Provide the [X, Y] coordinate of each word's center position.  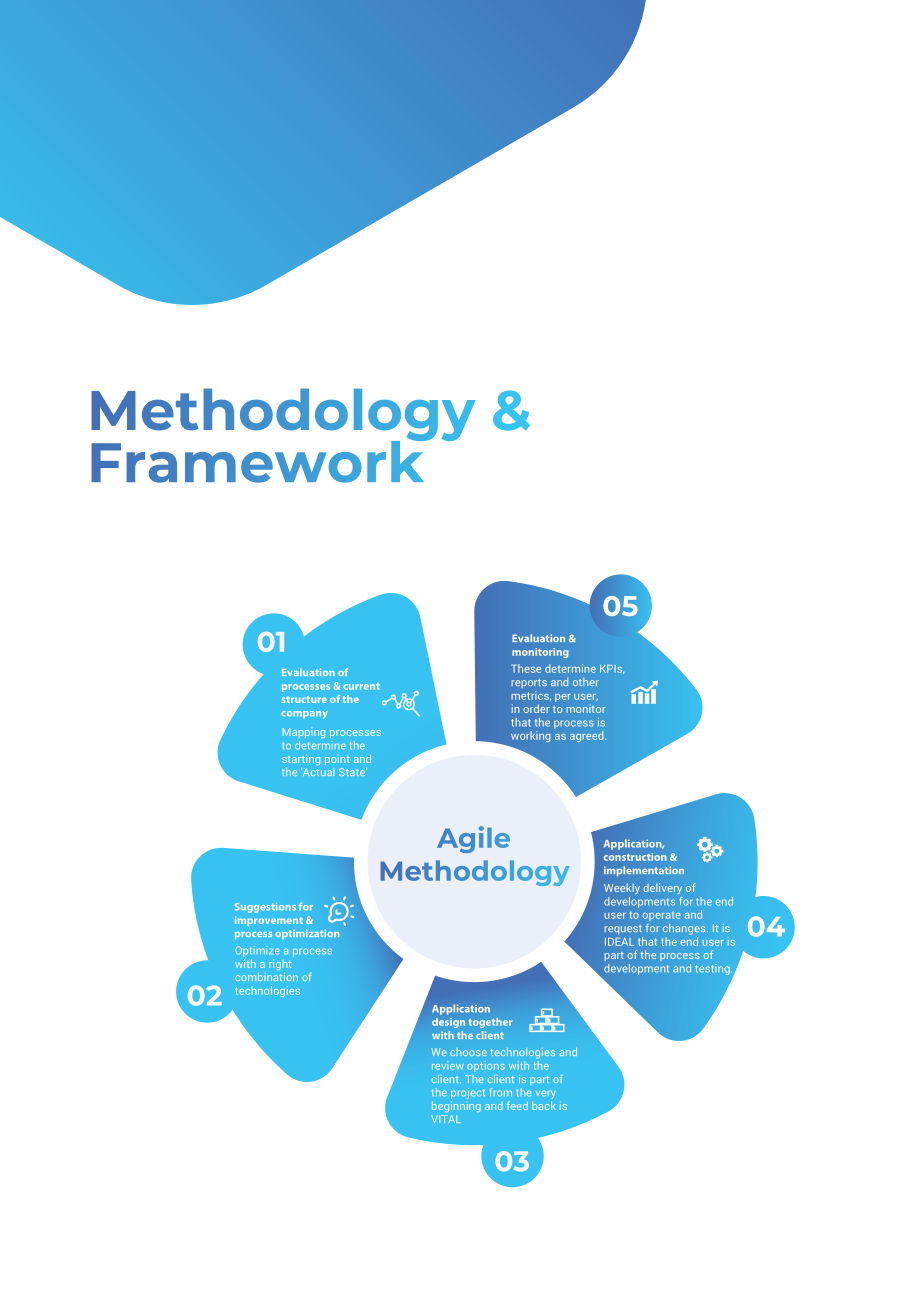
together [491, 1023]
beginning [456, 1106]
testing [713, 969]
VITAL [446, 1119]
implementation [644, 871]
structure [304, 699]
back [544, 1105]
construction [635, 857]
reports [529, 683]
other [586, 682]
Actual [317, 772]
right [280, 964]
